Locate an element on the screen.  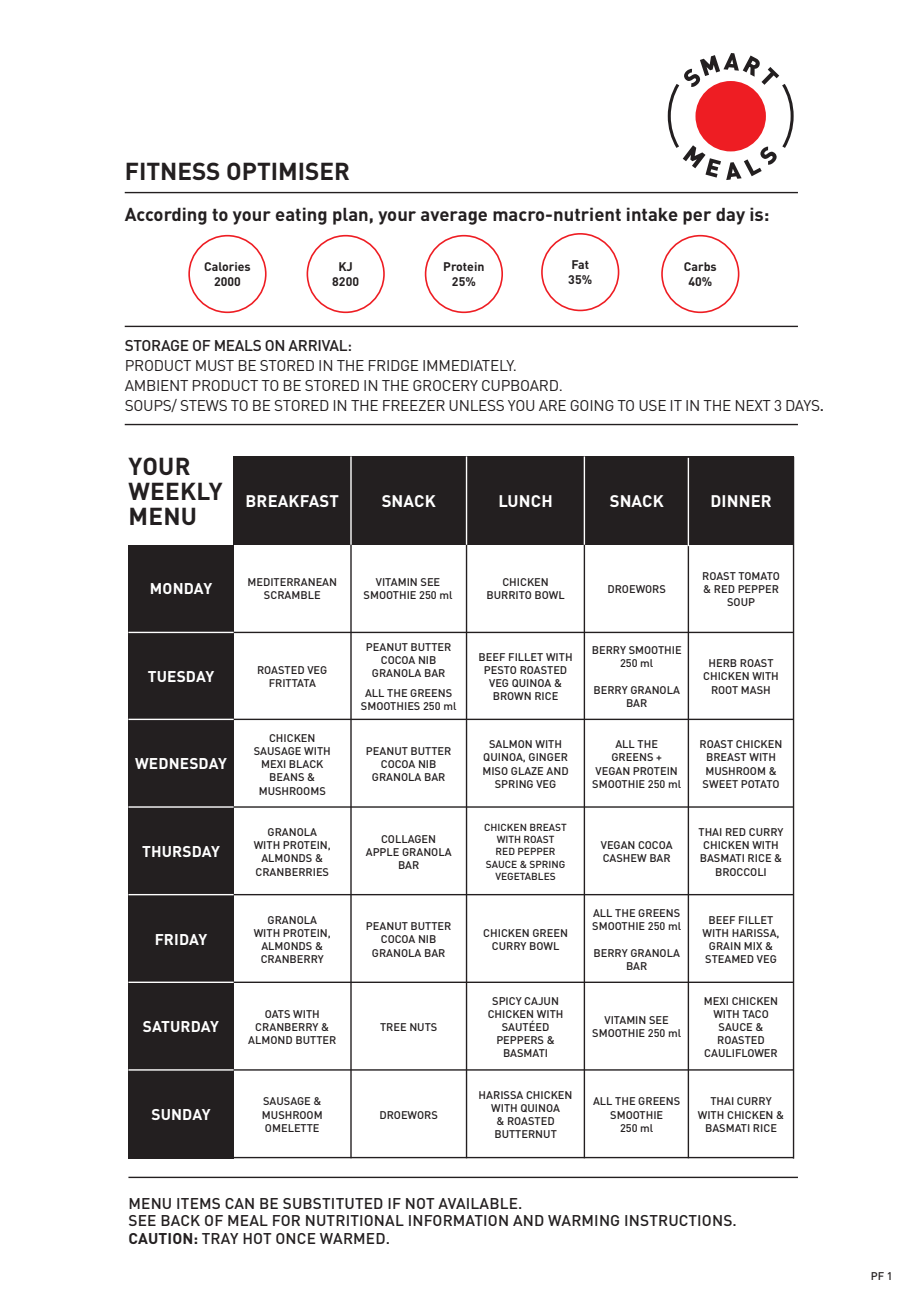
OPTIMISER is located at coordinates (288, 171).
